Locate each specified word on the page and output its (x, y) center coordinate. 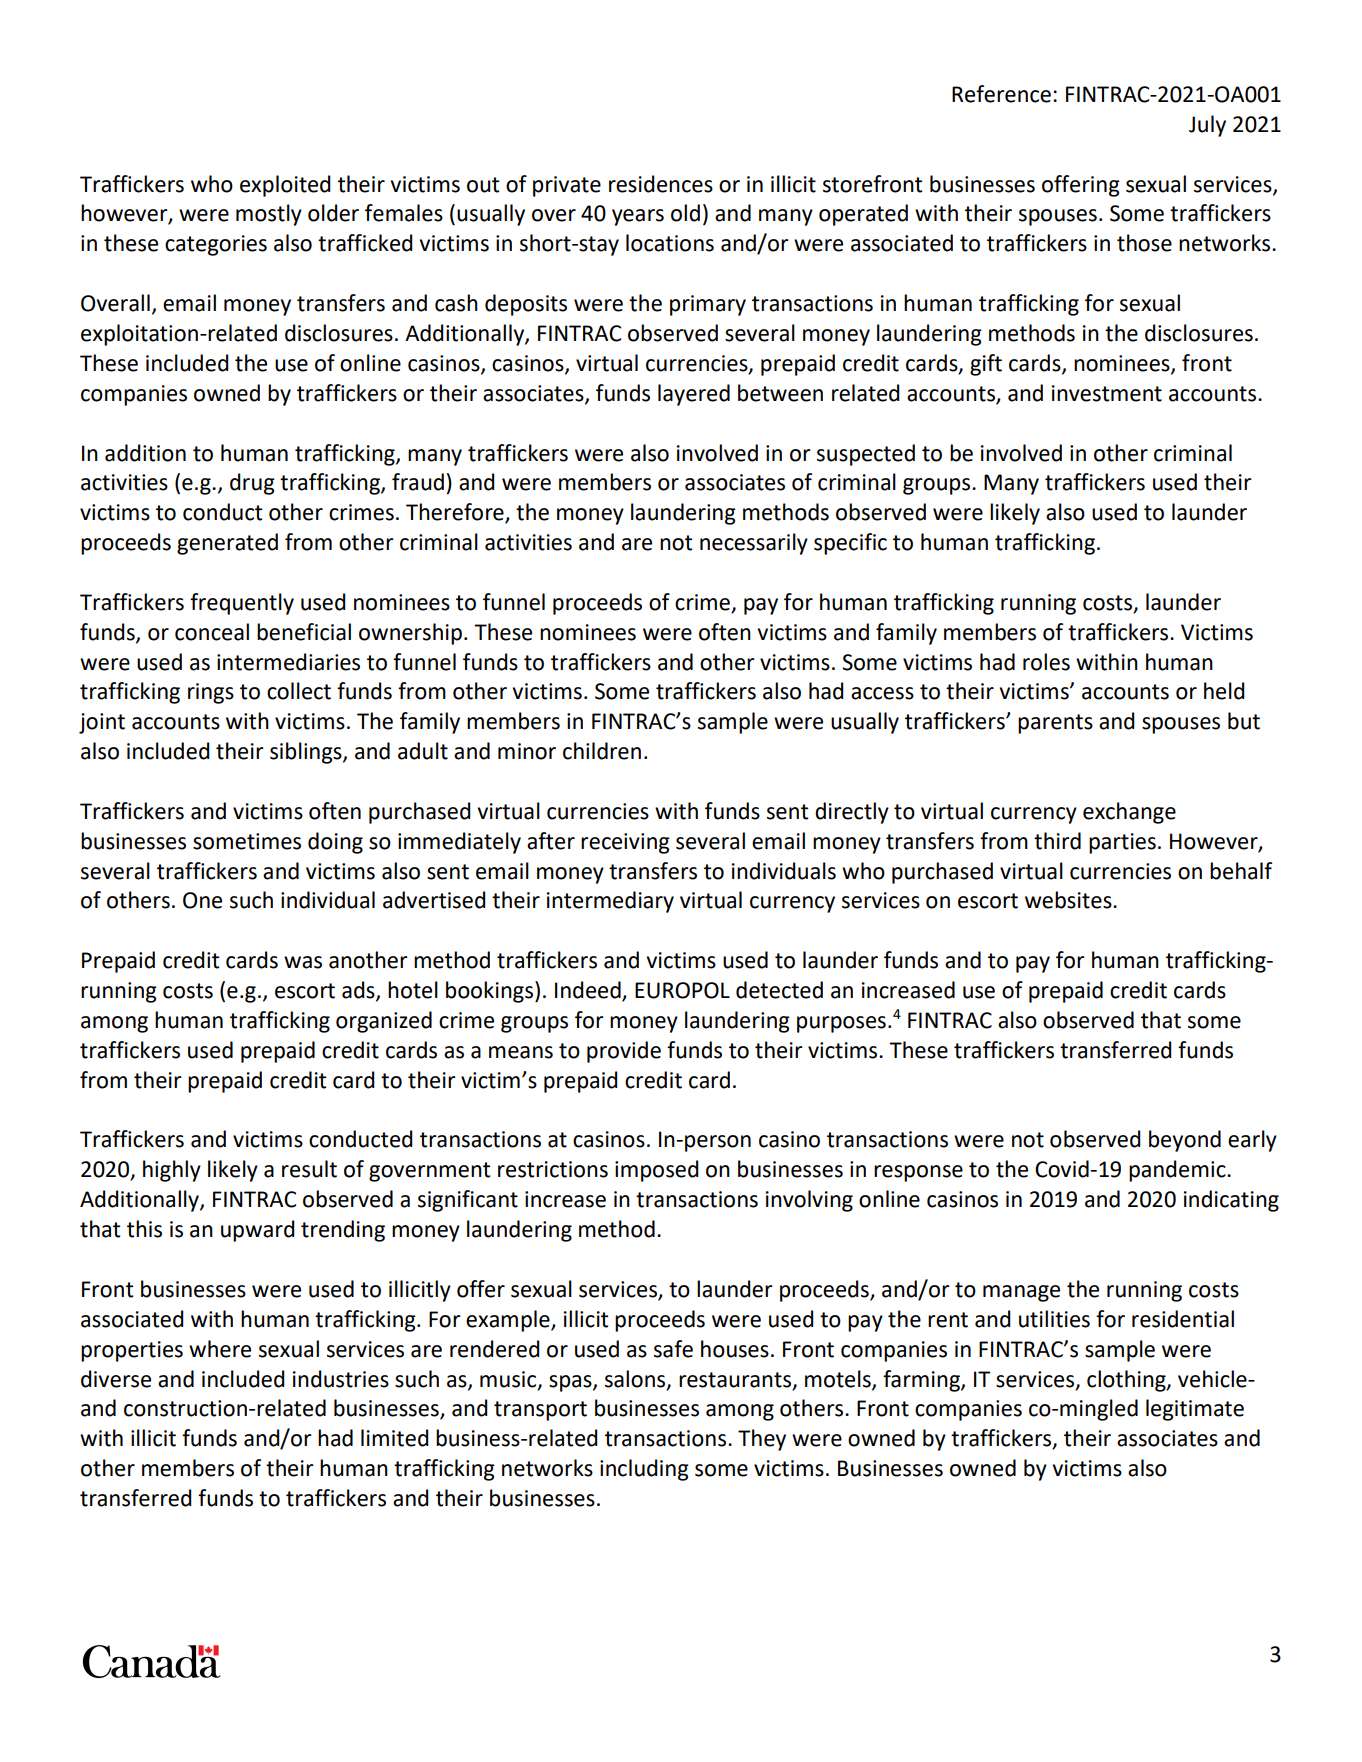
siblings (307, 753)
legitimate (1195, 1410)
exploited (285, 186)
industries (341, 1379)
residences (661, 184)
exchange (1129, 813)
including (644, 1470)
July (1207, 126)
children (602, 751)
